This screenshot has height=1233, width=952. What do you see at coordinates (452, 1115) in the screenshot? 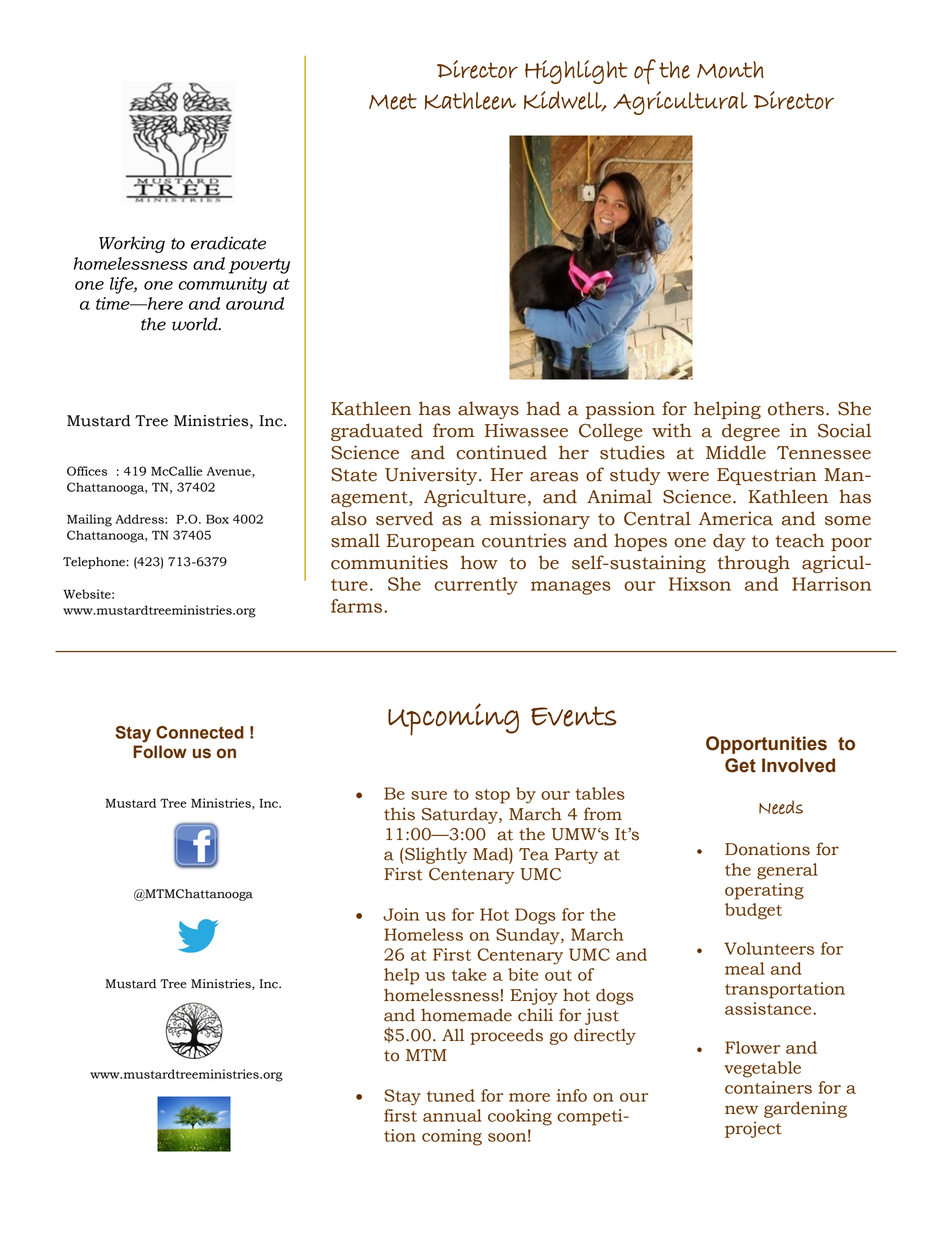
I see `annual` at bounding box center [452, 1115].
